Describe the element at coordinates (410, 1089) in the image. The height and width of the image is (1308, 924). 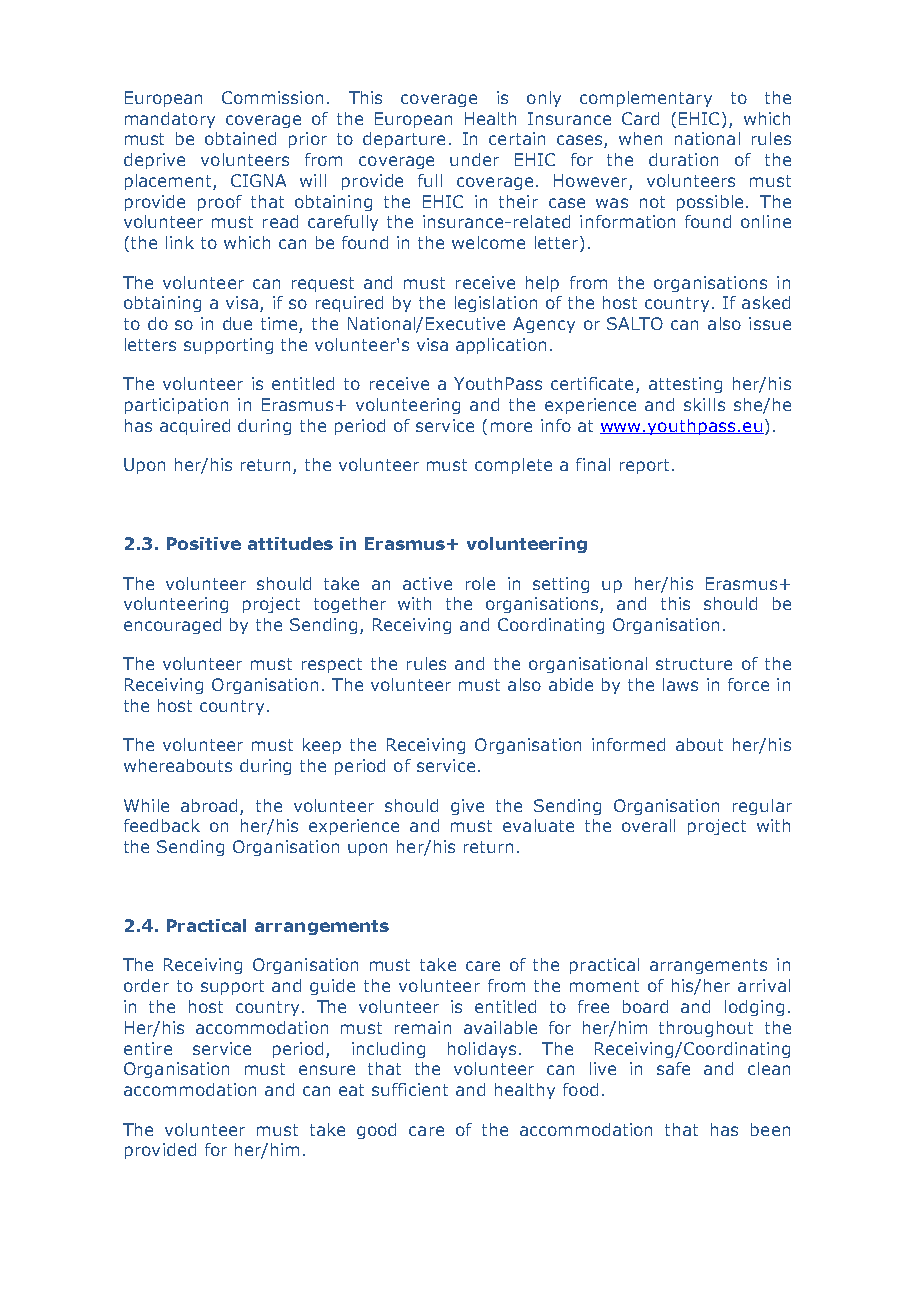
I see `sufficient` at that location.
